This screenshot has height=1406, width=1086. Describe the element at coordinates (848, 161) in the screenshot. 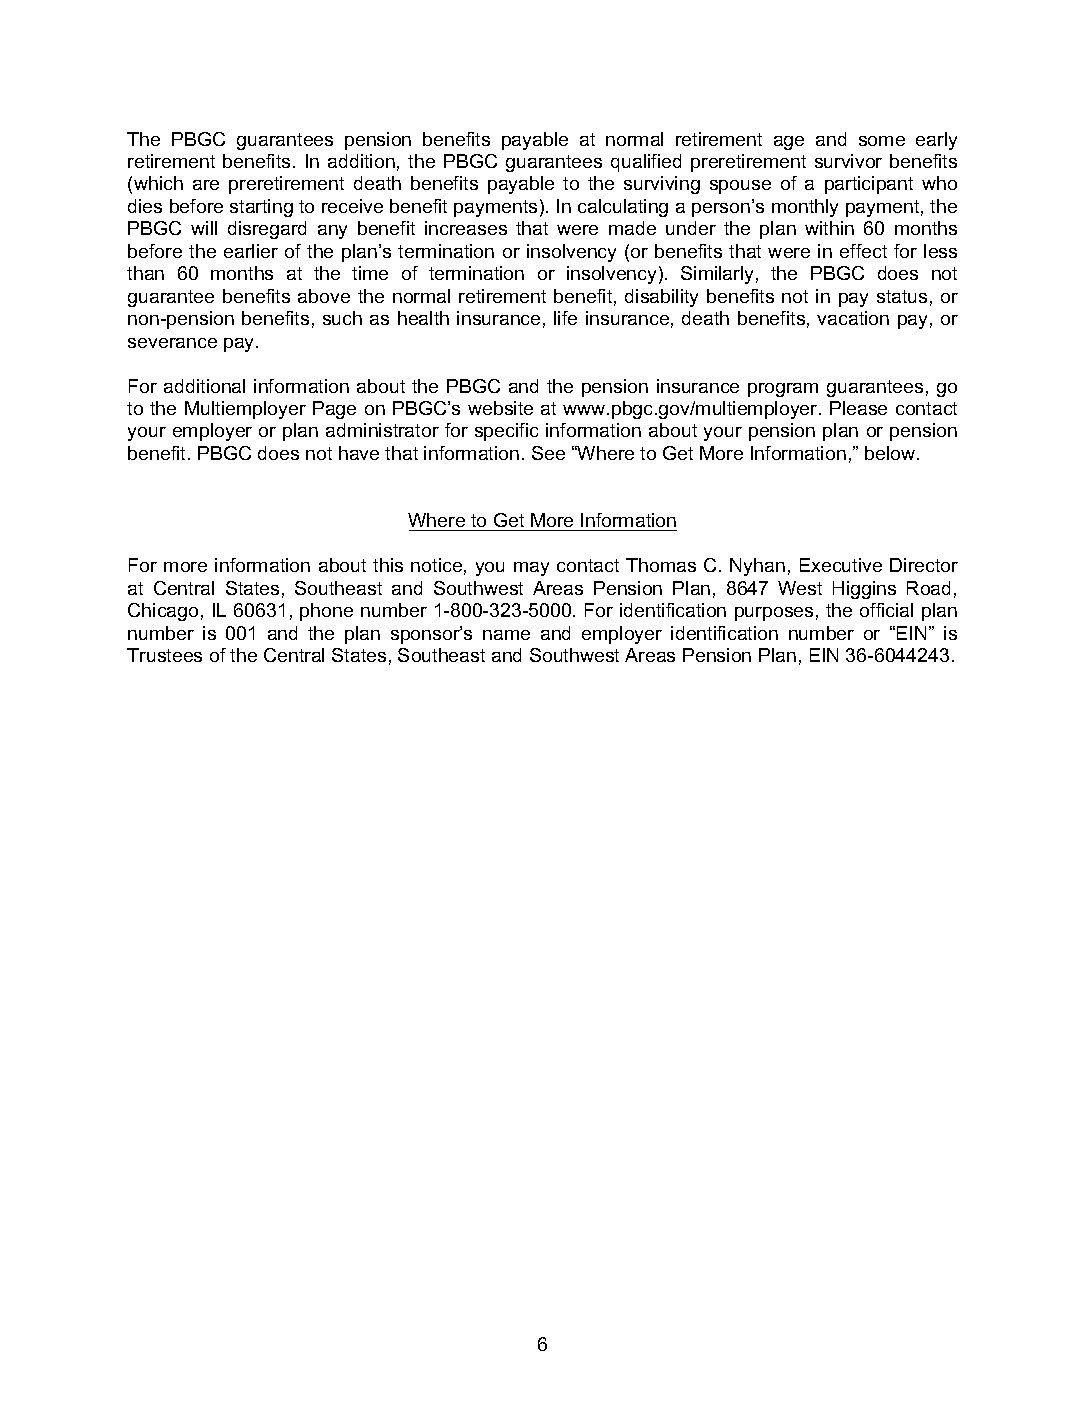

I see `survivor` at that location.
